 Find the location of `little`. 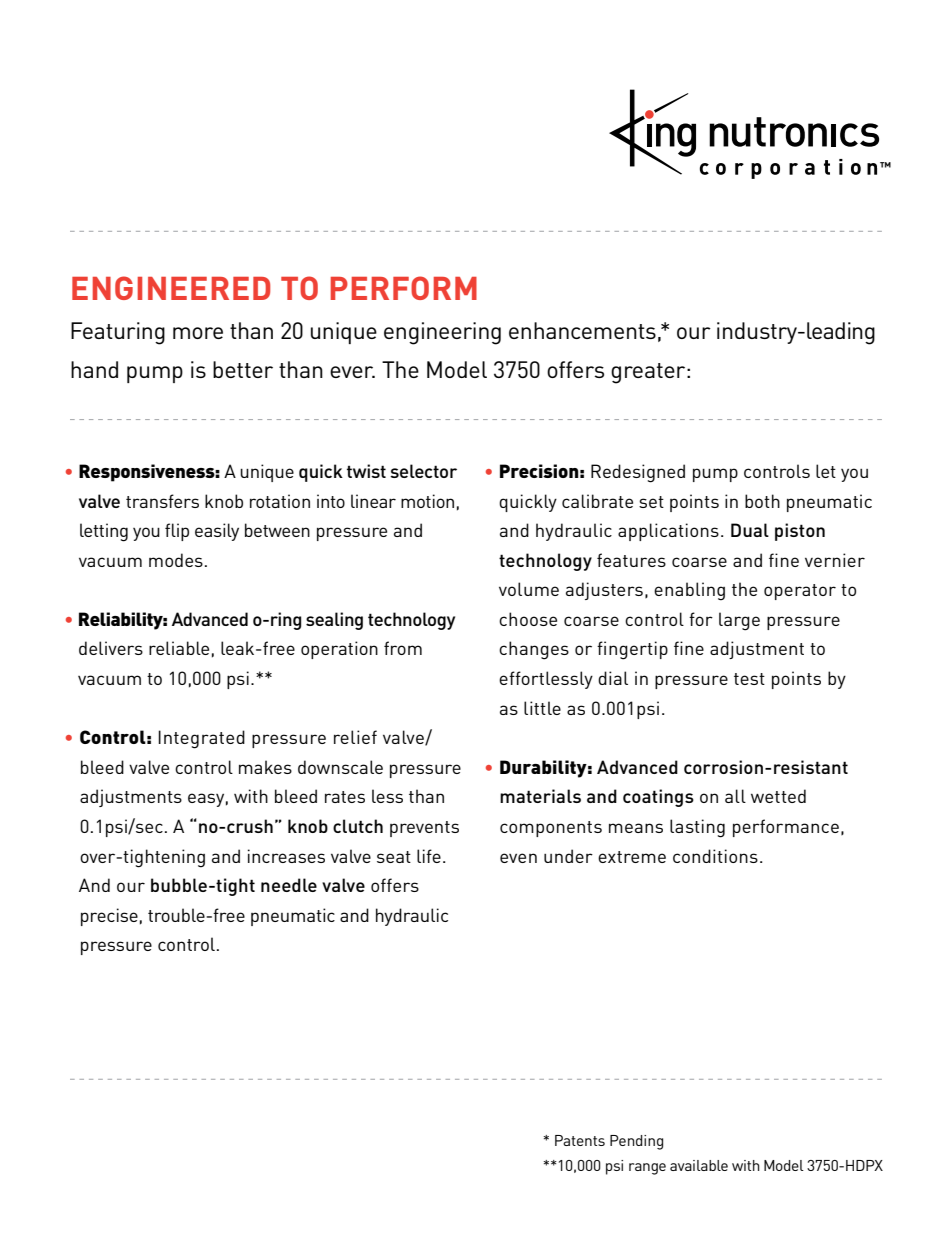

little is located at coordinates (542, 708).
